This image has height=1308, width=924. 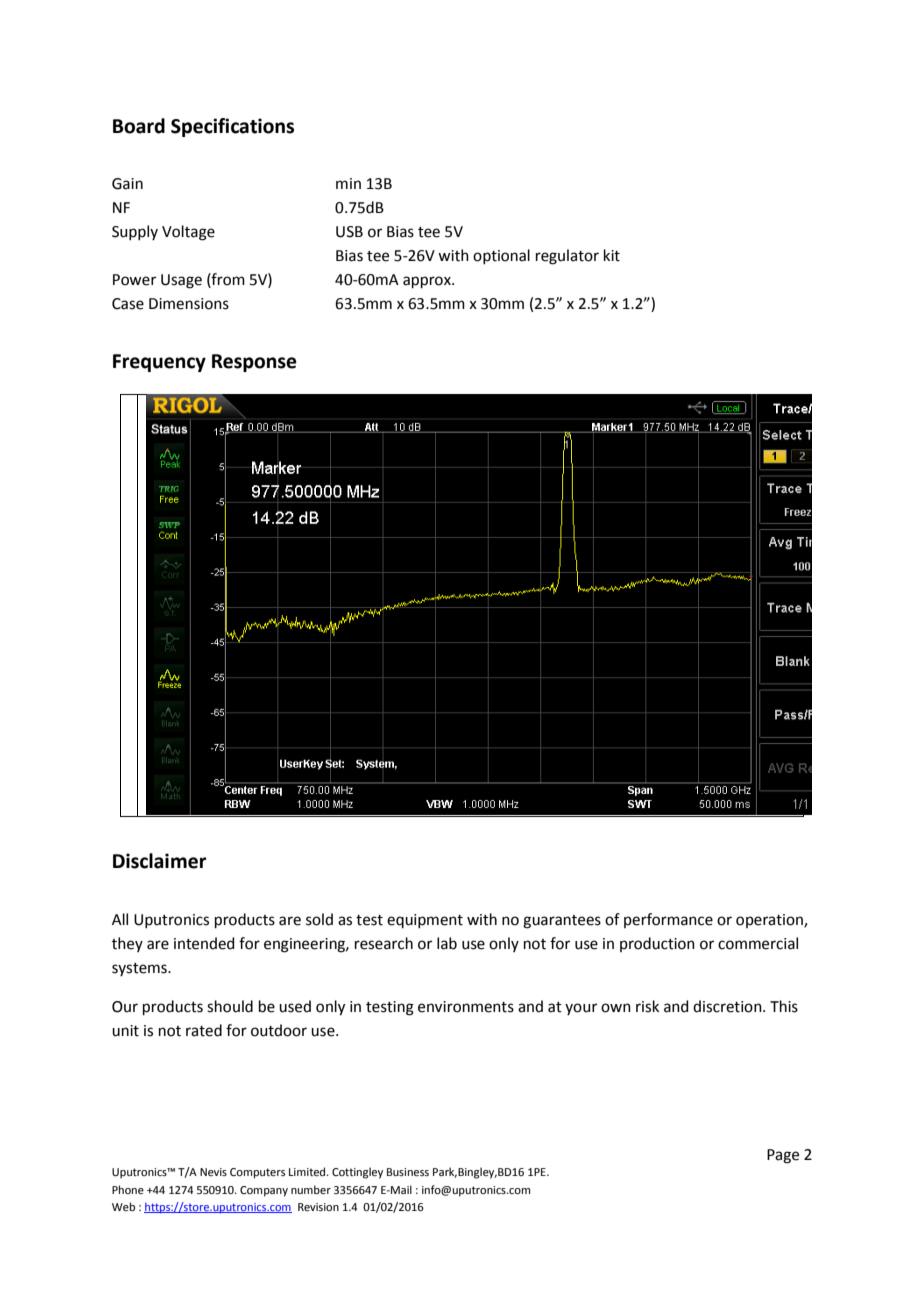 I want to click on Specifications, so click(x=232, y=127).
